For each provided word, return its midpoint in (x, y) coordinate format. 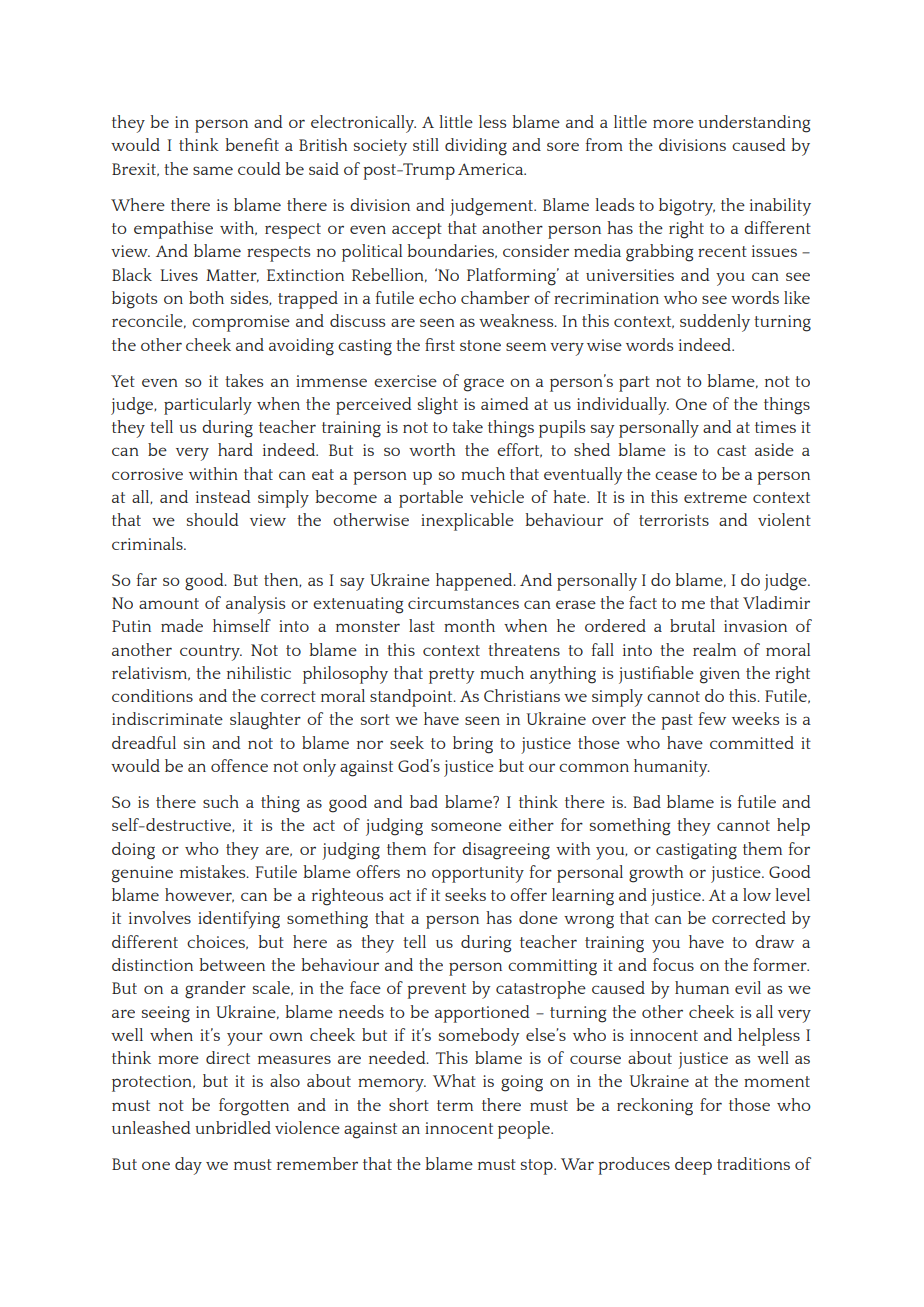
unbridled (233, 1127)
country (211, 653)
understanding (754, 124)
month (469, 625)
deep (693, 1166)
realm (714, 649)
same (213, 170)
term (455, 1105)
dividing (476, 147)
